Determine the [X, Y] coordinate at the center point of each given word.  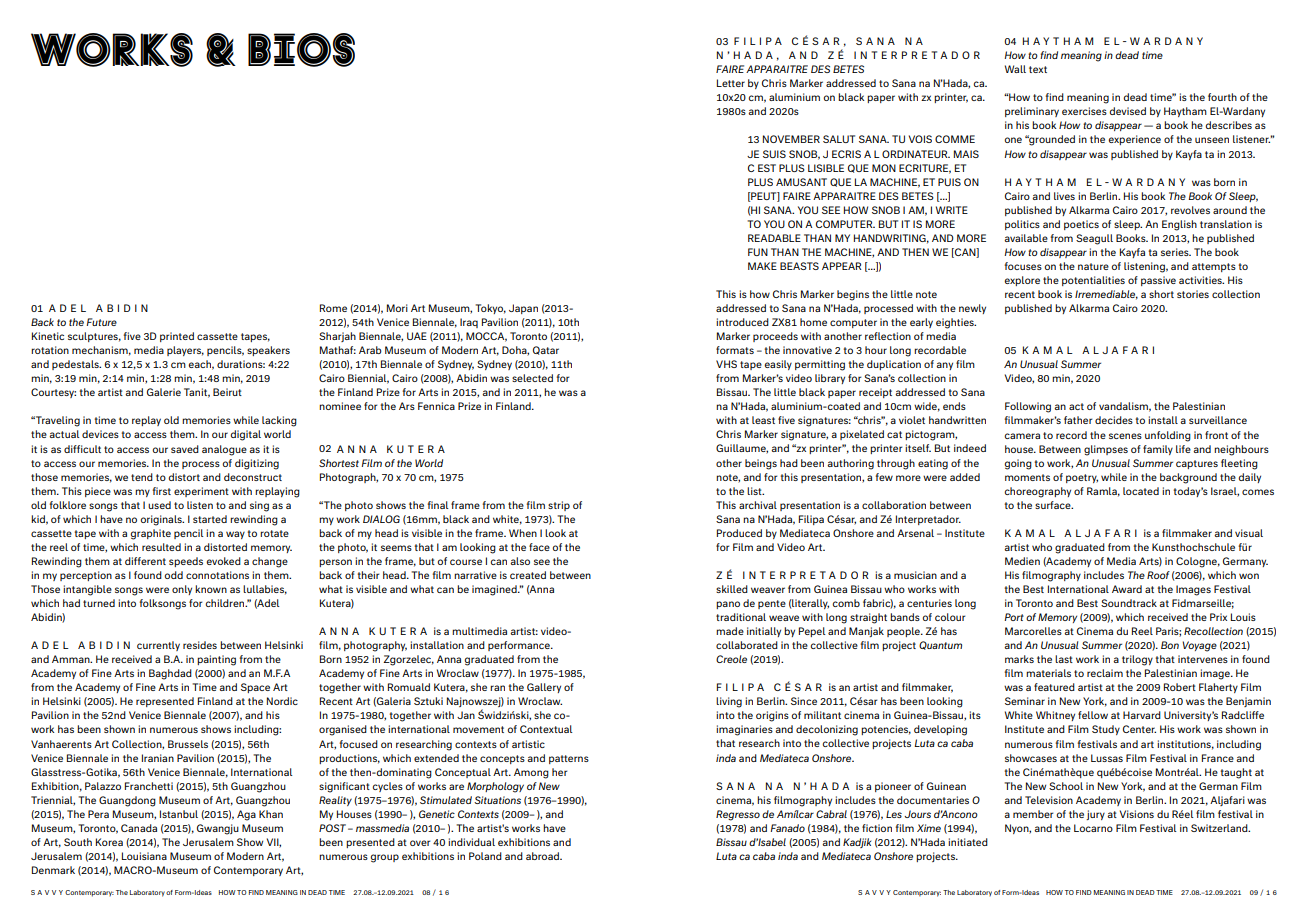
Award [1127, 589]
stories [1193, 294]
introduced [742, 322]
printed [177, 337]
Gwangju [218, 829]
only [182, 590]
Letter [731, 83]
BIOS [301, 50]
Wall [1015, 69]
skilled [732, 589]
